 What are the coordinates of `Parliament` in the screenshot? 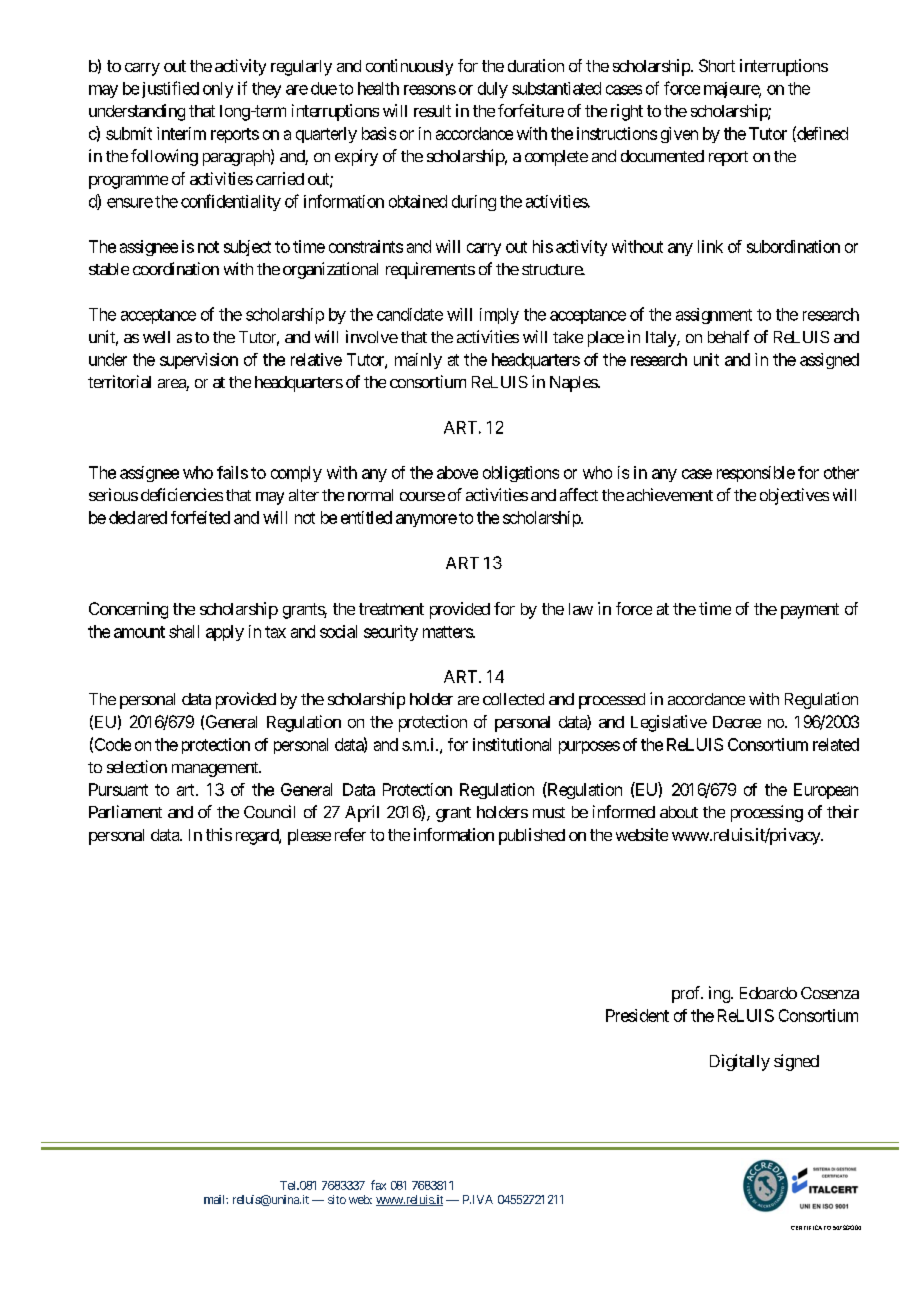 It's located at (125, 811).
